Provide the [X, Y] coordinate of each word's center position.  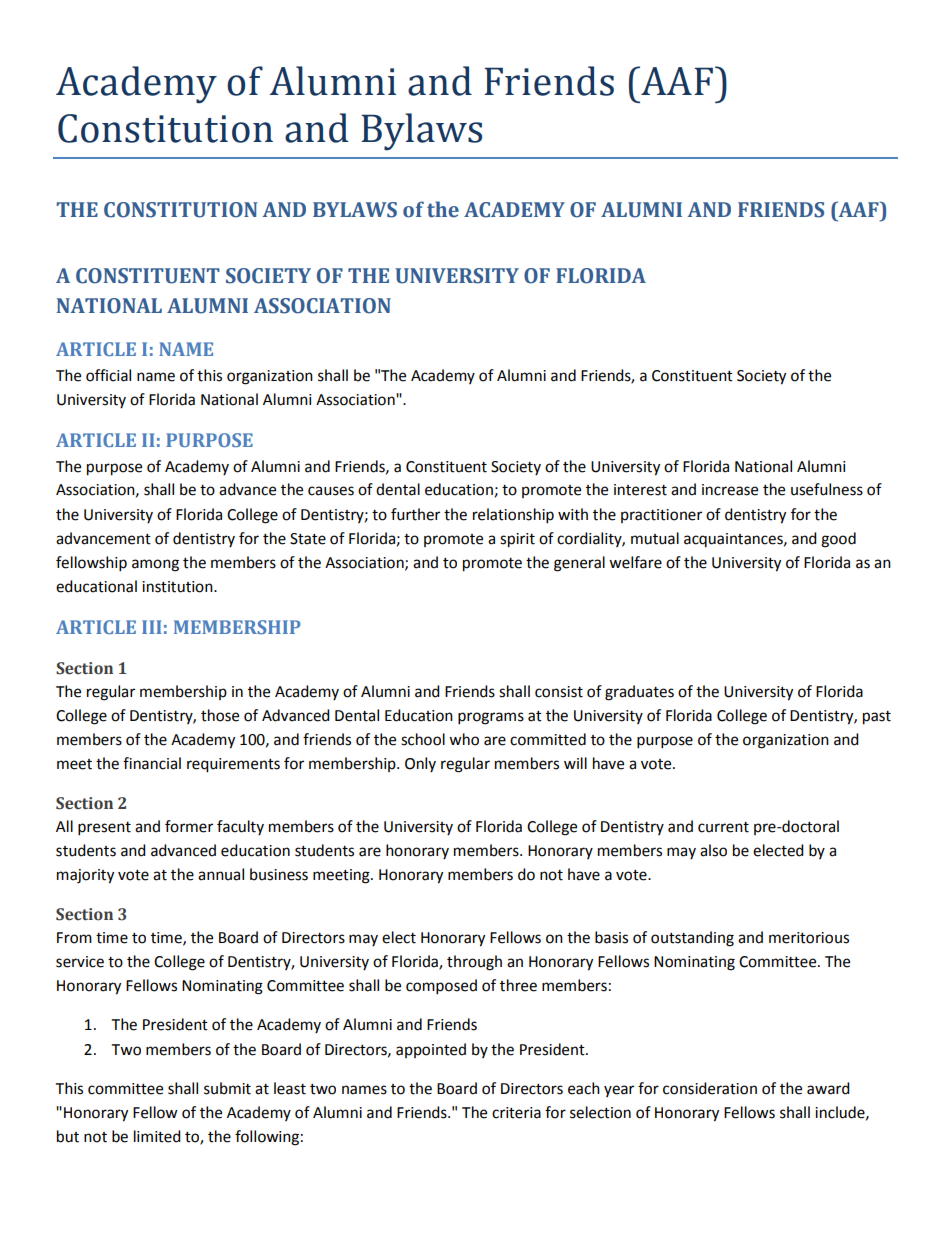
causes [331, 491]
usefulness [827, 489]
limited [157, 1136]
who [464, 739]
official [108, 375]
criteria [516, 1113]
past [877, 718]
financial [152, 763]
